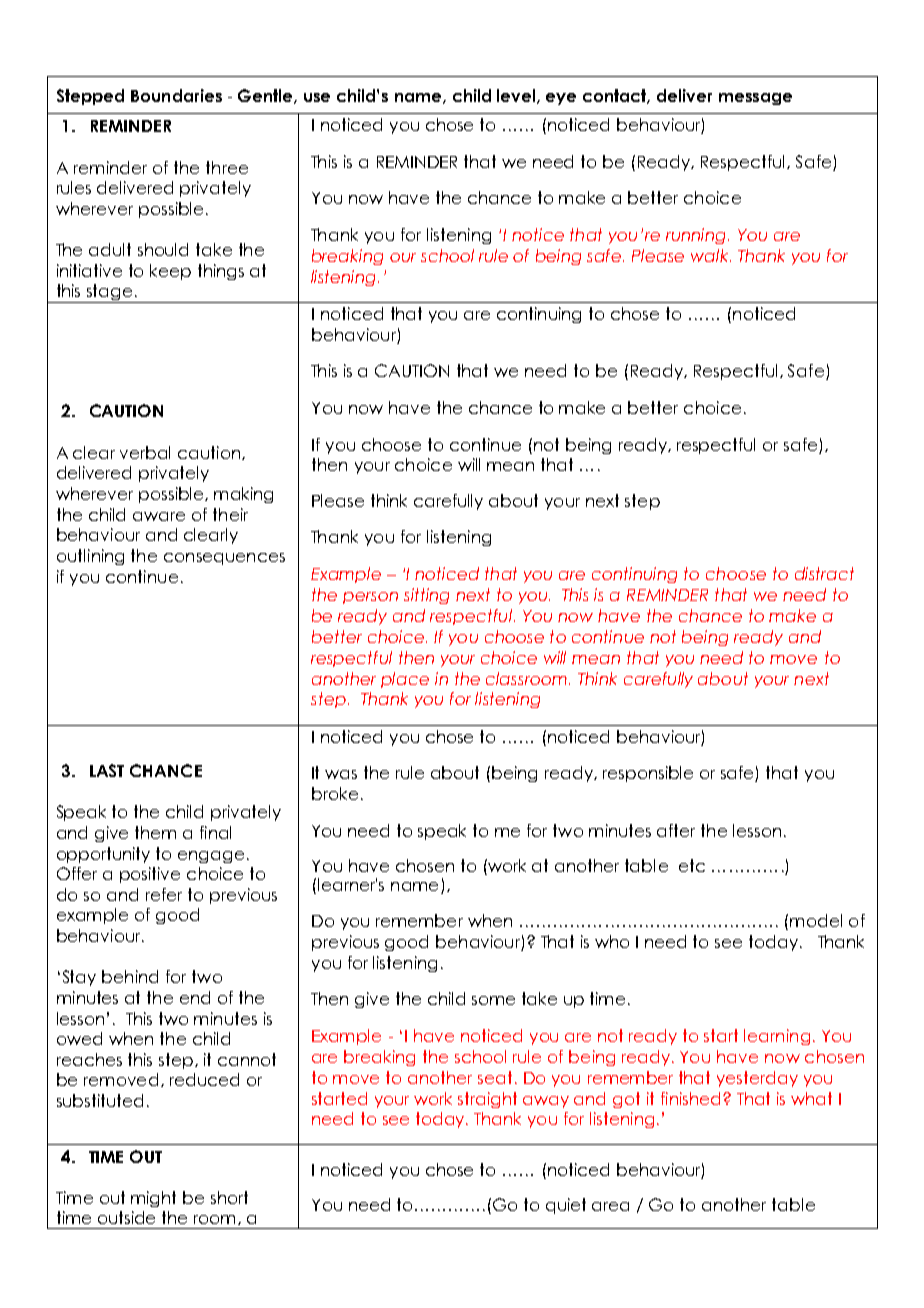  Describe the element at coordinates (224, 559) in the screenshot. I see `consequences` at that location.
